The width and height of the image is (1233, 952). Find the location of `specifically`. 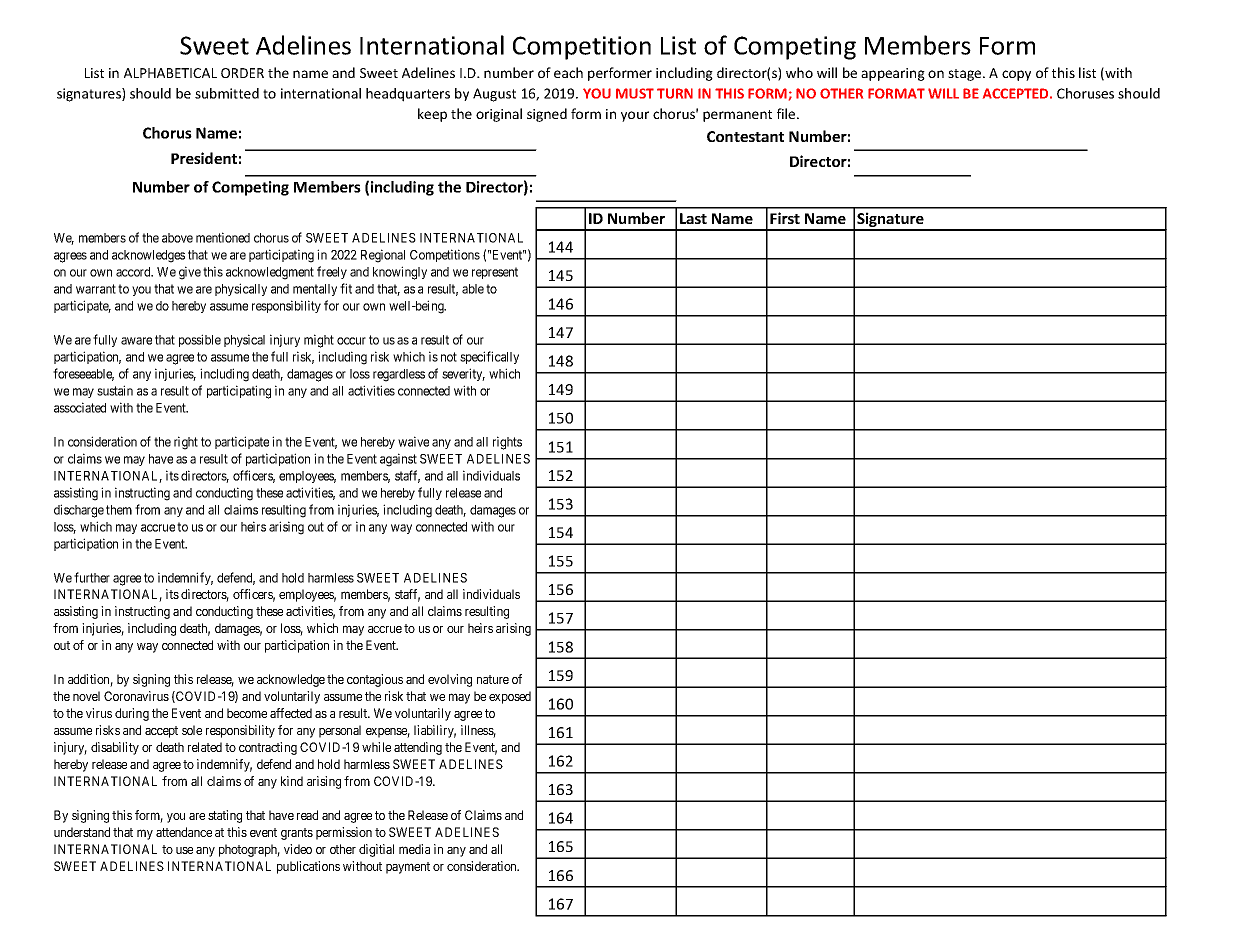

specifically is located at coordinates (489, 357).
